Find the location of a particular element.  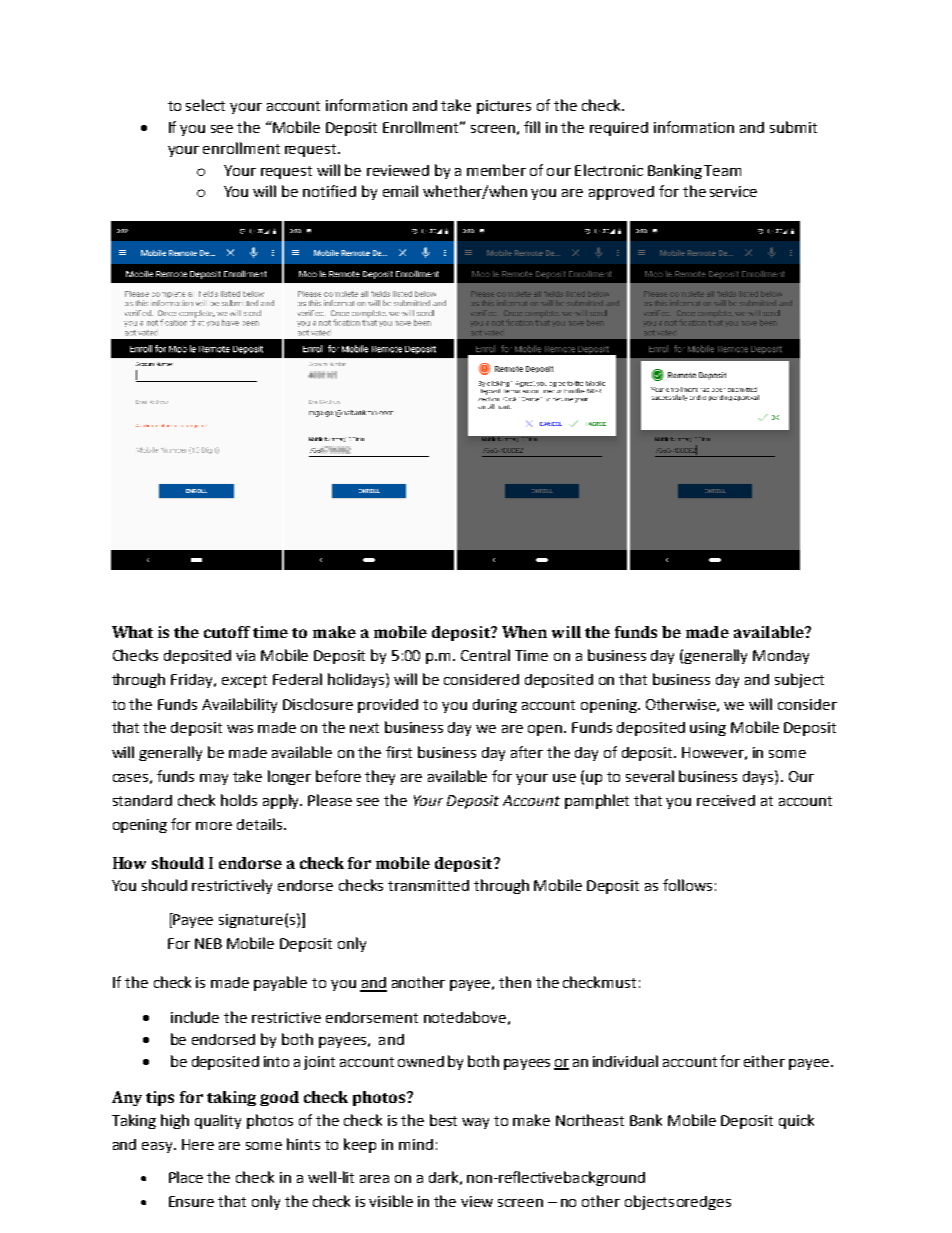

Place is located at coordinates (186, 1177).
